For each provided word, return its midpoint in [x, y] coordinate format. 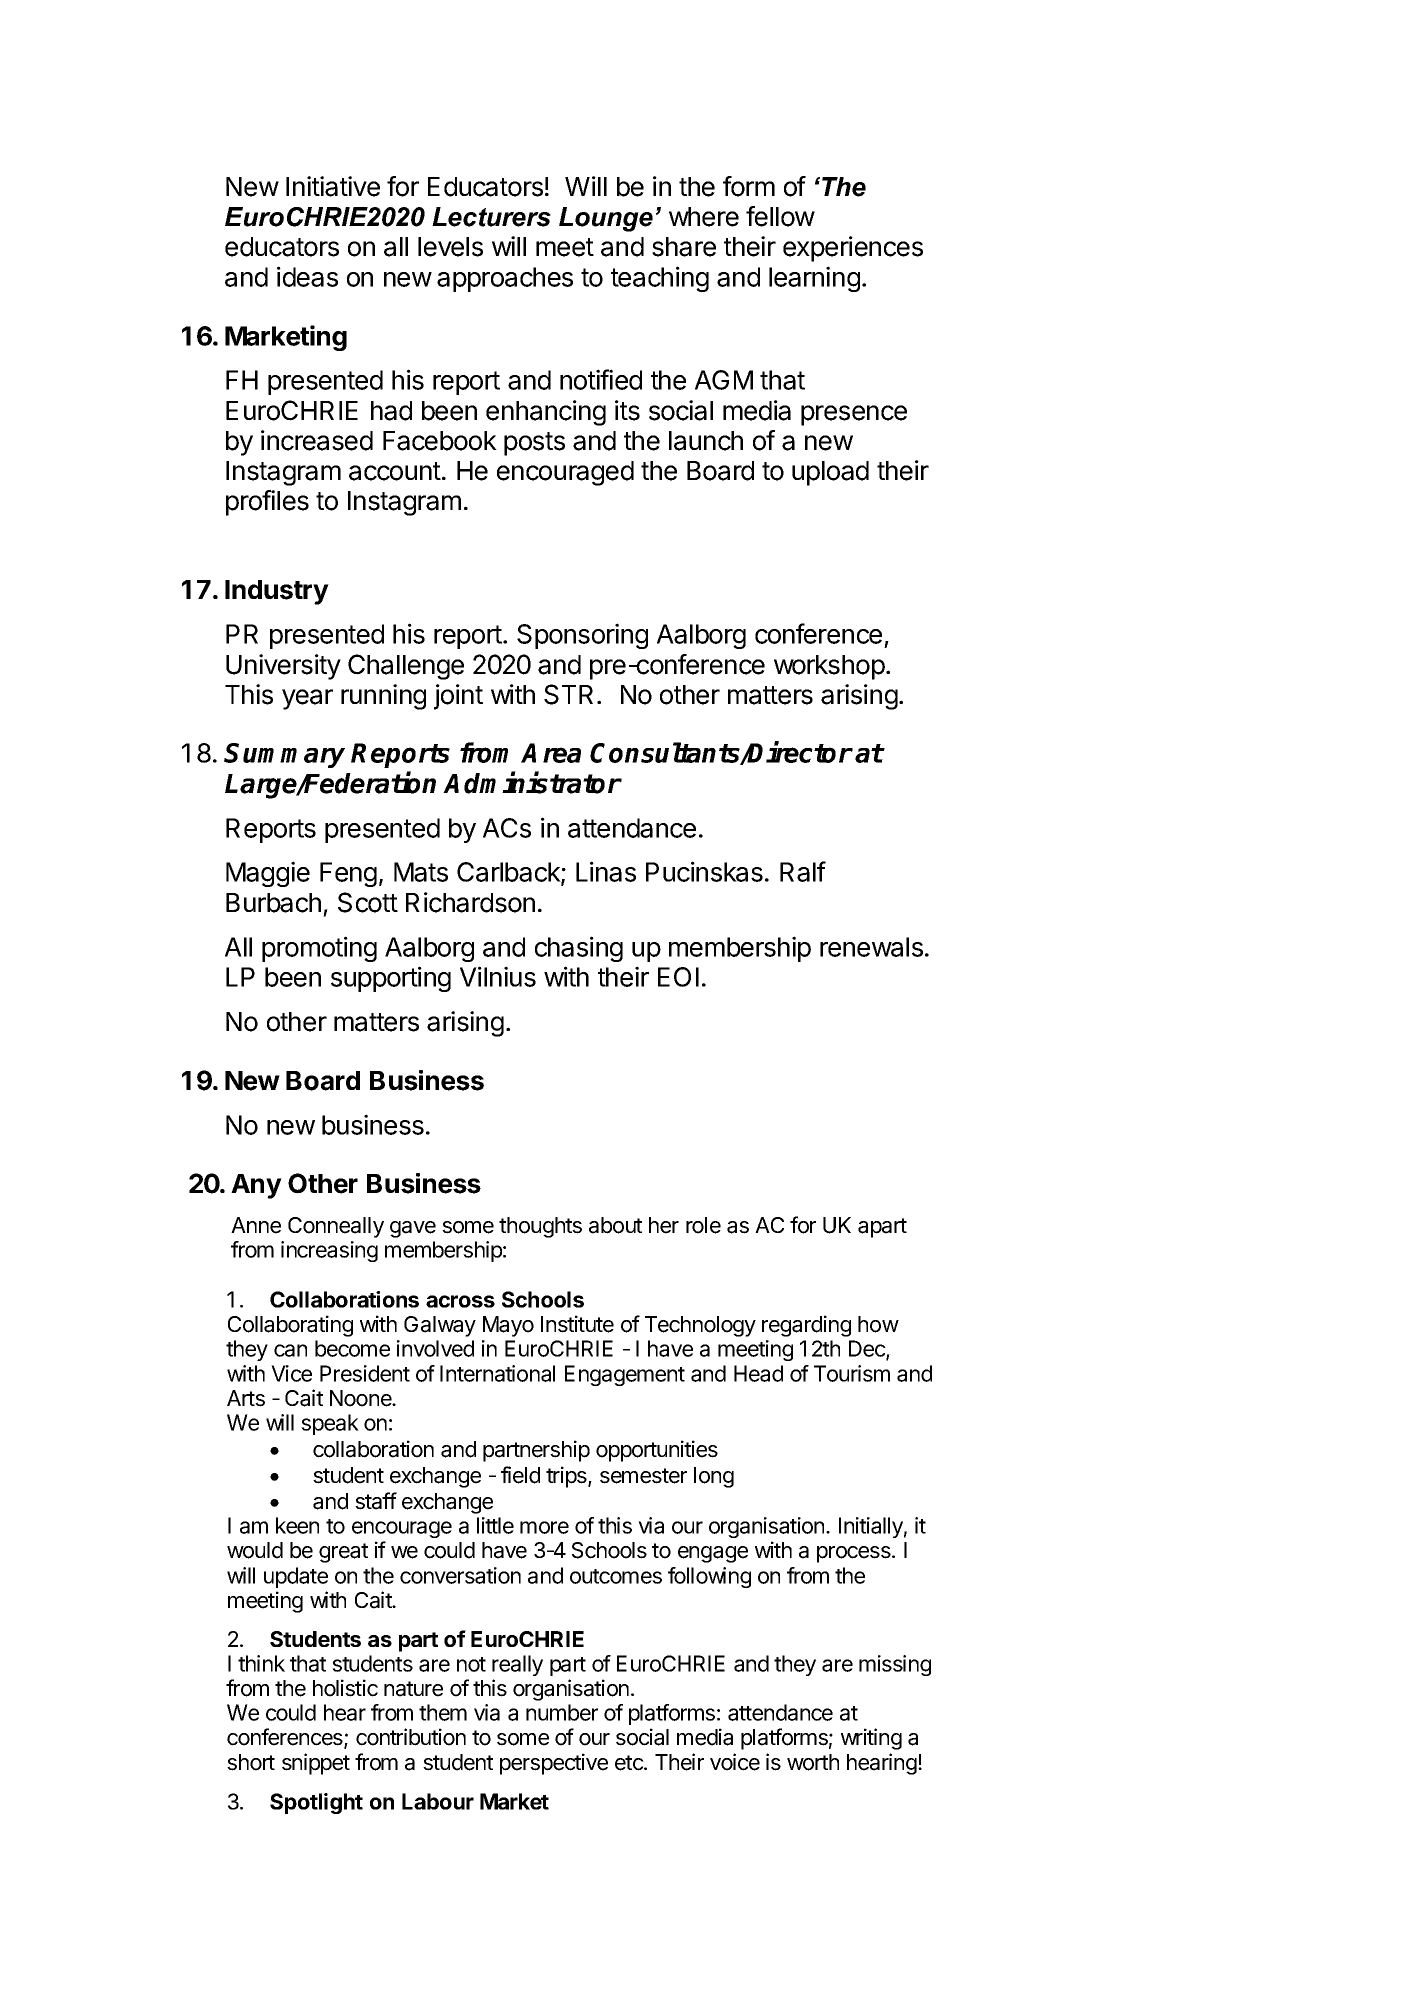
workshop [829, 667]
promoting [319, 949]
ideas [307, 276]
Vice [291, 1373]
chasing [579, 949]
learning [814, 279]
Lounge [606, 219]
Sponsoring [582, 636]
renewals [871, 947]
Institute [577, 1324]
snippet [316, 1764]
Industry [277, 592]
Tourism [852, 1373]
